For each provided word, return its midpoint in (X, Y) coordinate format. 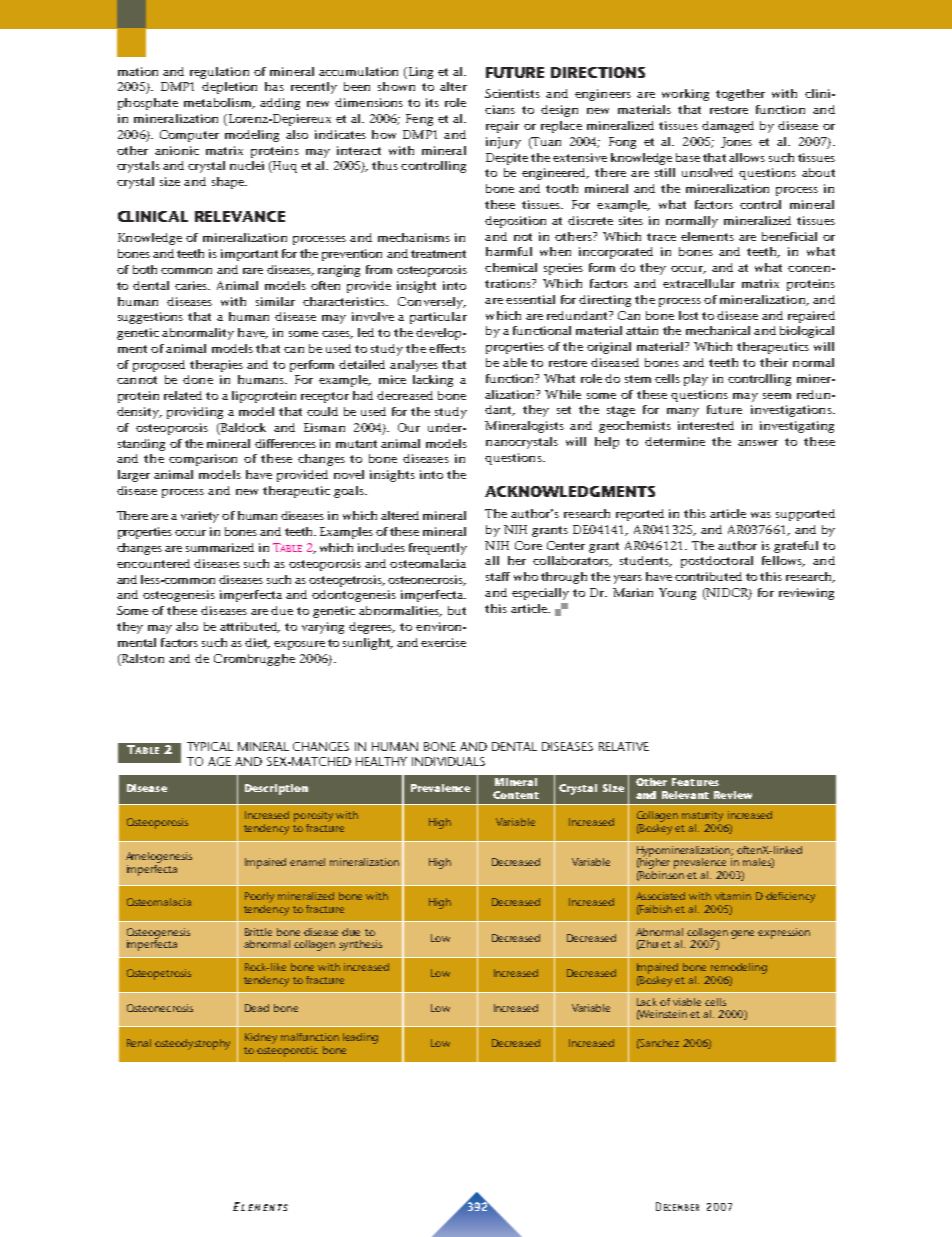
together (740, 95)
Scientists (512, 93)
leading (360, 1038)
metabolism (219, 103)
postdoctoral (717, 562)
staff (498, 576)
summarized (220, 547)
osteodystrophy (192, 1044)
